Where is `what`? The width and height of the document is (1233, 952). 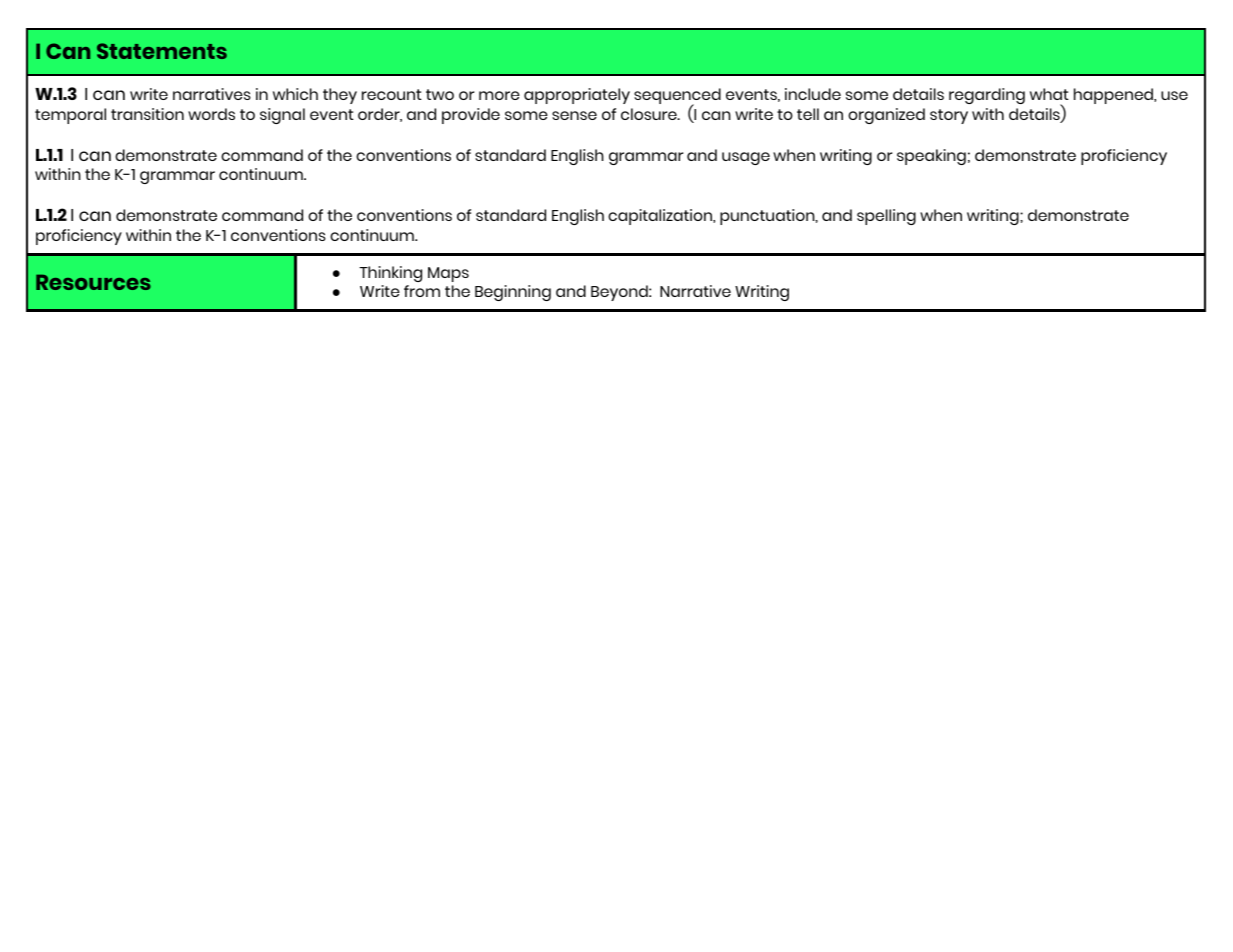
what is located at coordinates (1049, 94).
